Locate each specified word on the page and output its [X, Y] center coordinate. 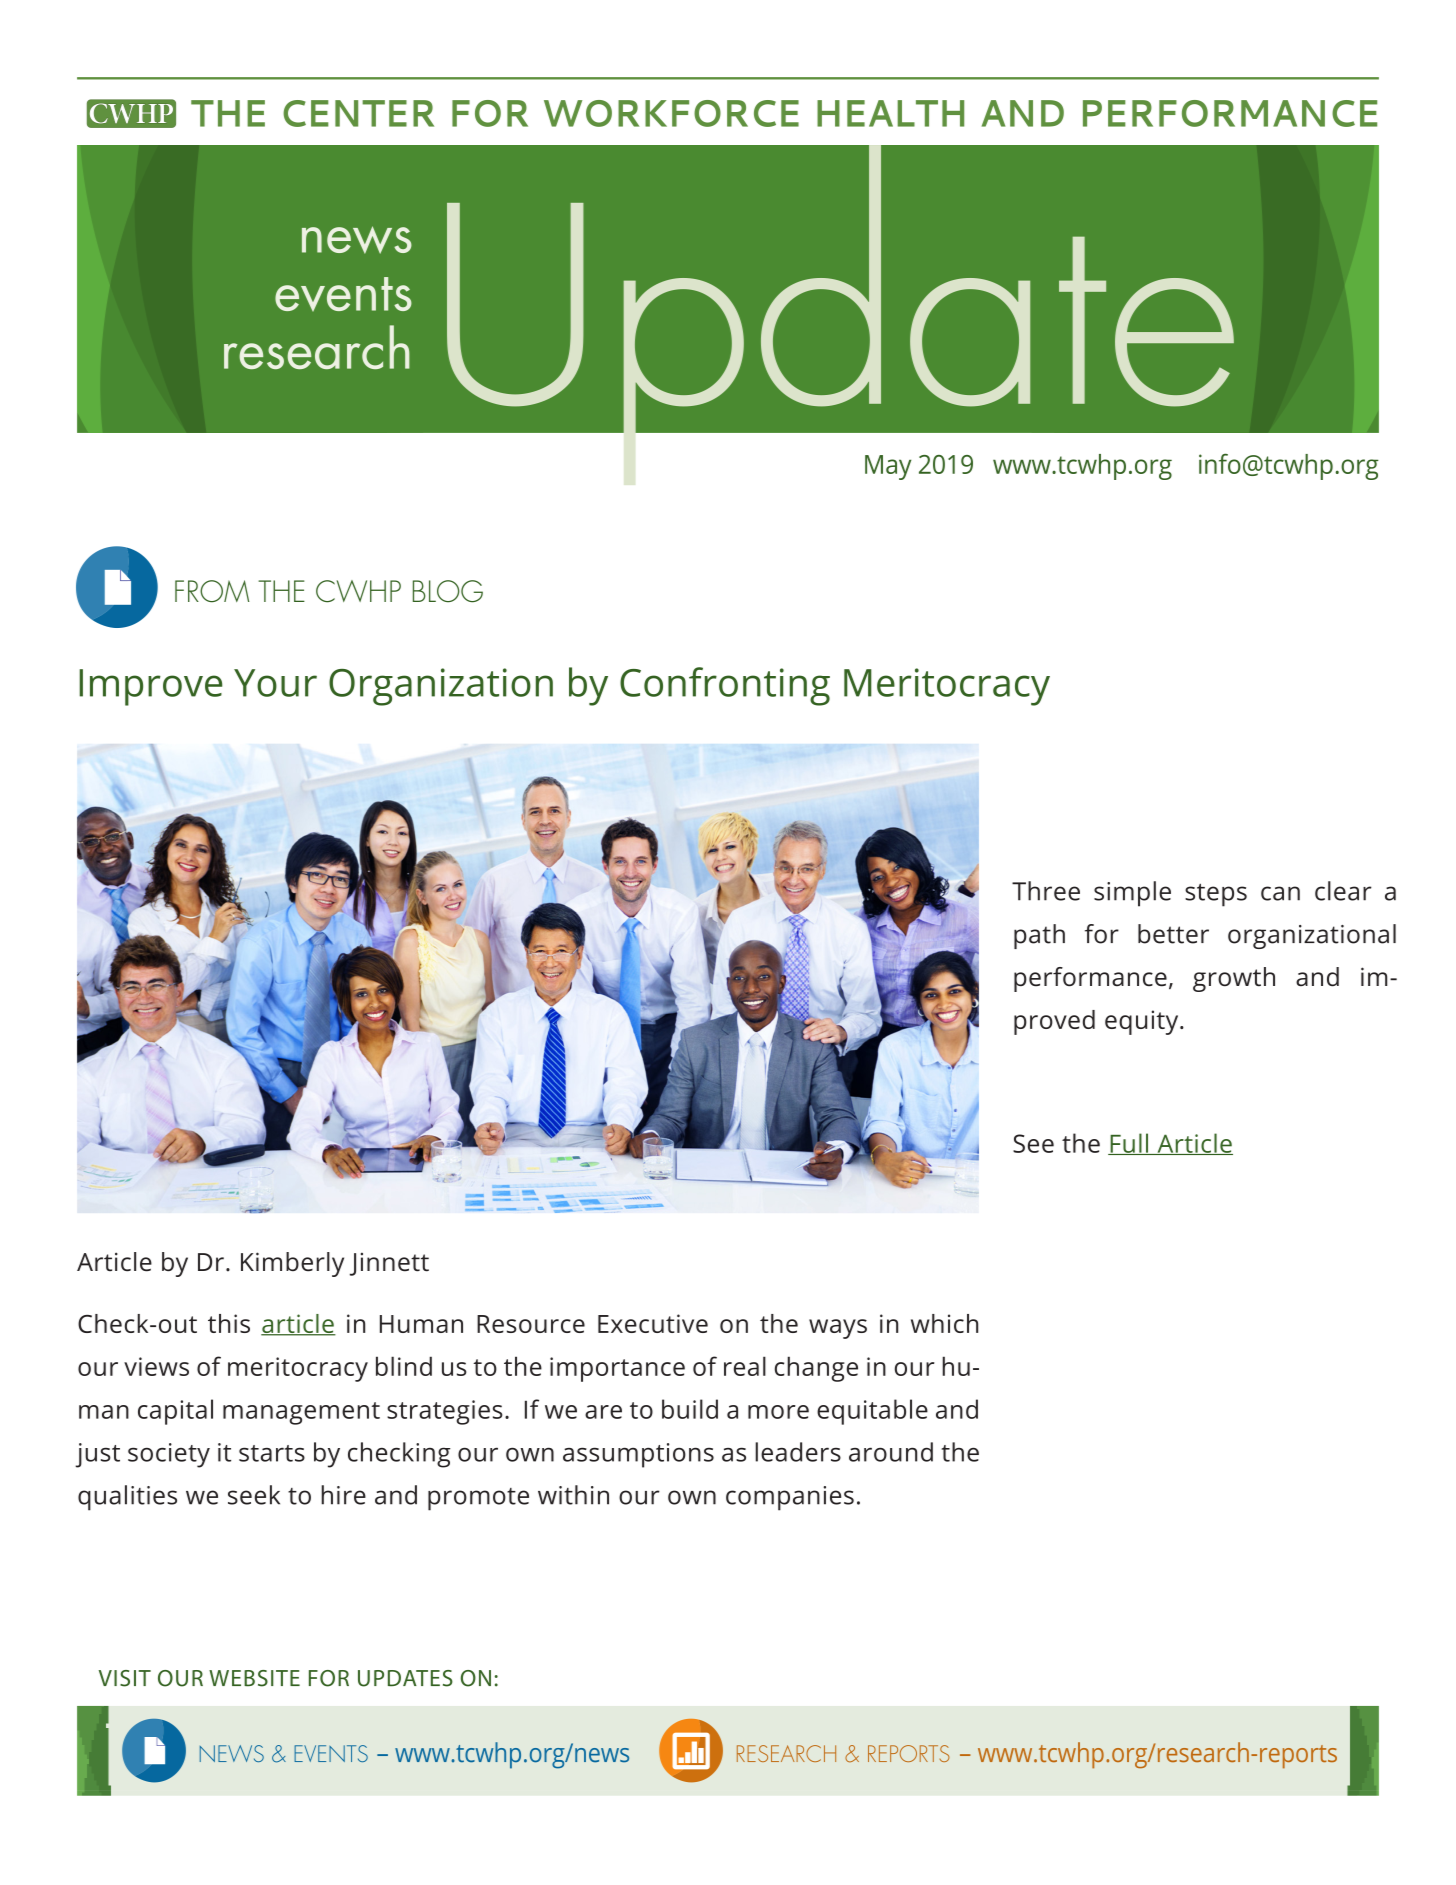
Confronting [725, 686]
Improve [150, 687]
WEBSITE [254, 1678]
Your [275, 683]
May [888, 467]
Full [1129, 1144]
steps [1216, 895]
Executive [653, 1323]
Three [1046, 891]
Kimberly [292, 1264]
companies [790, 1498]
